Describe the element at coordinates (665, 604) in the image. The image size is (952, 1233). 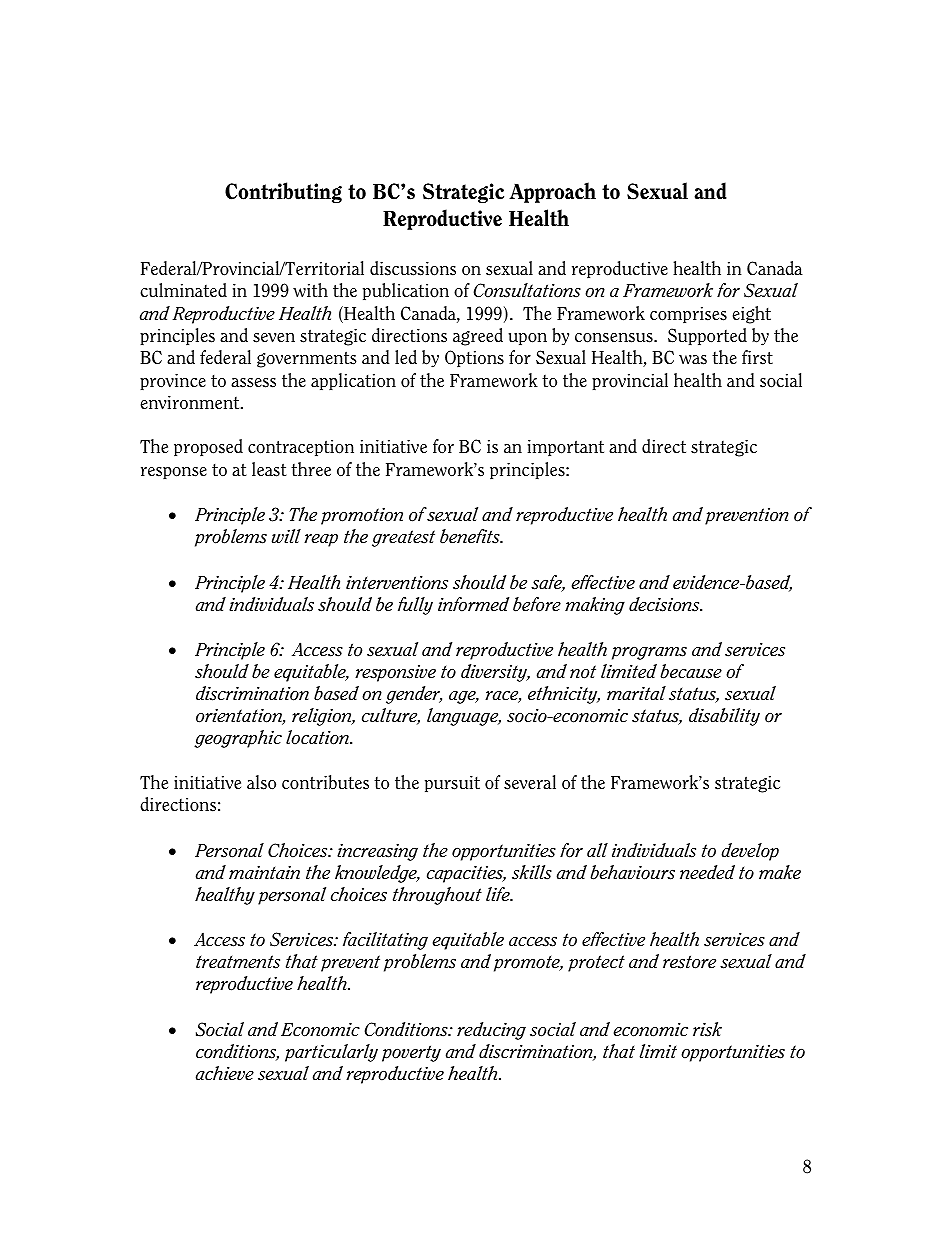
I see `decisions` at that location.
